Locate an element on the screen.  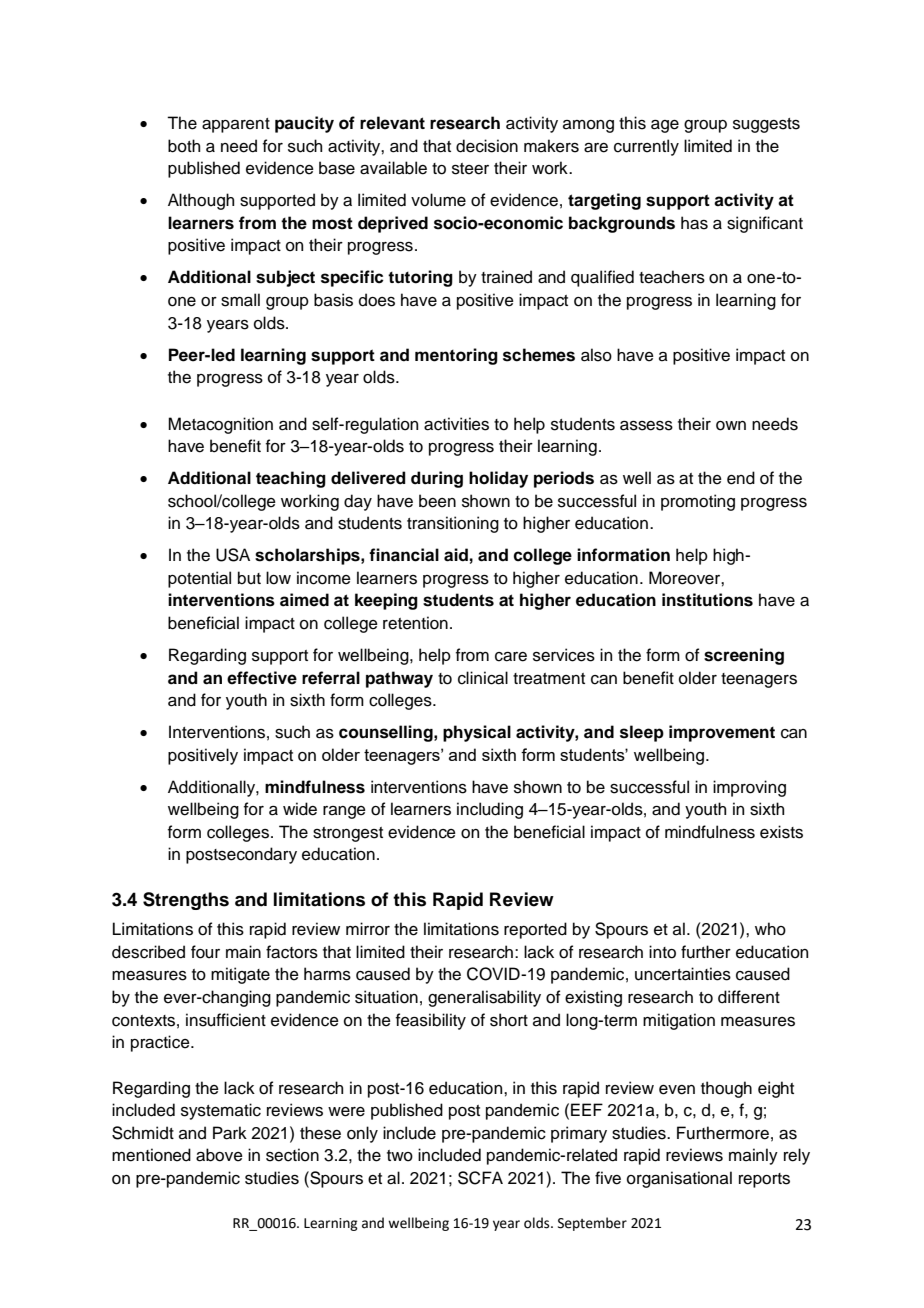
steer is located at coordinates (470, 169).
